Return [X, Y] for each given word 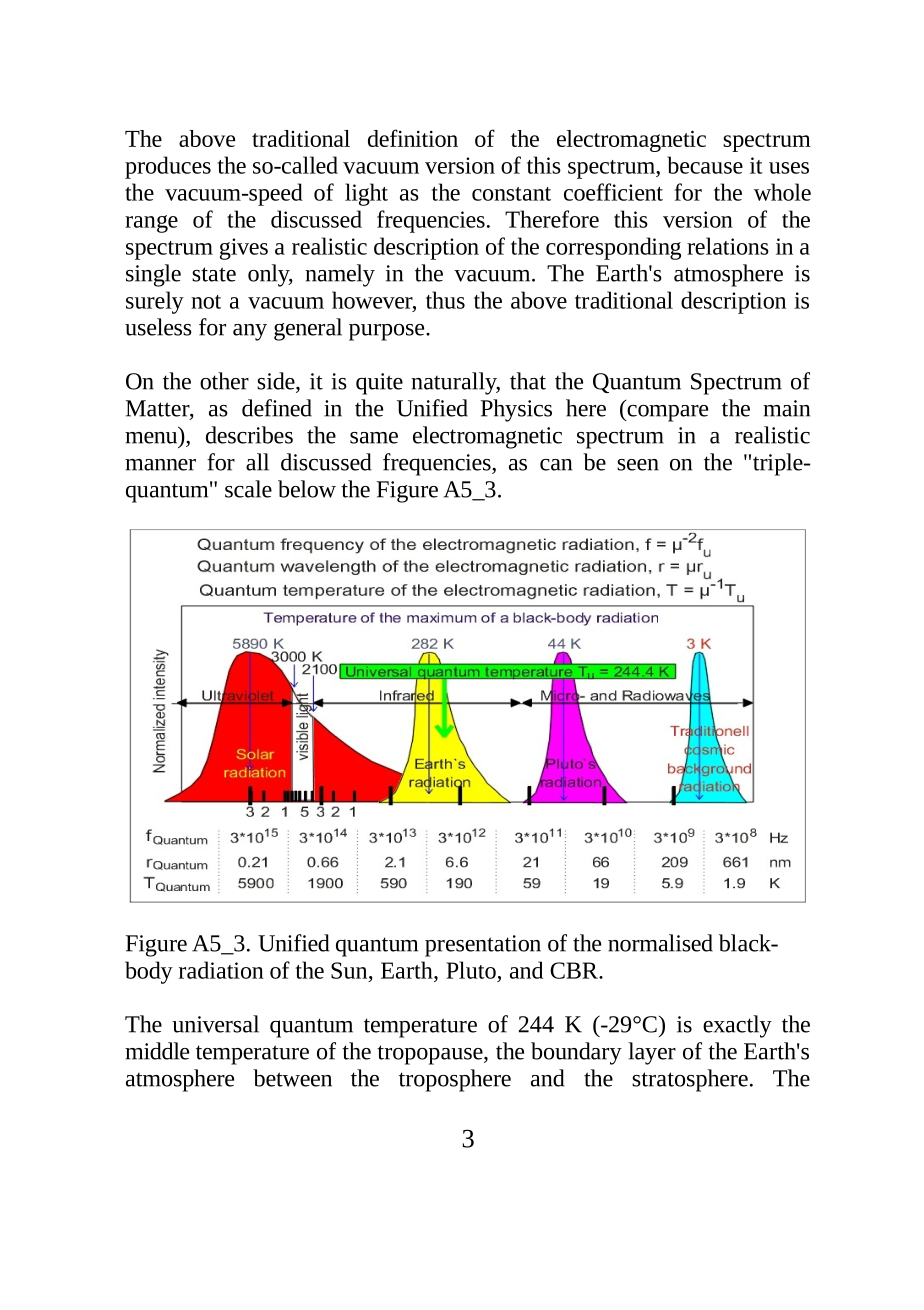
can [556, 465]
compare [666, 413]
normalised [660, 943]
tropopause [431, 1055]
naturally [455, 383]
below [307, 489]
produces [168, 167]
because [705, 165]
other [224, 381]
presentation [483, 946]
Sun [350, 970]
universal [215, 1024]
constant [511, 194]
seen [638, 465]
